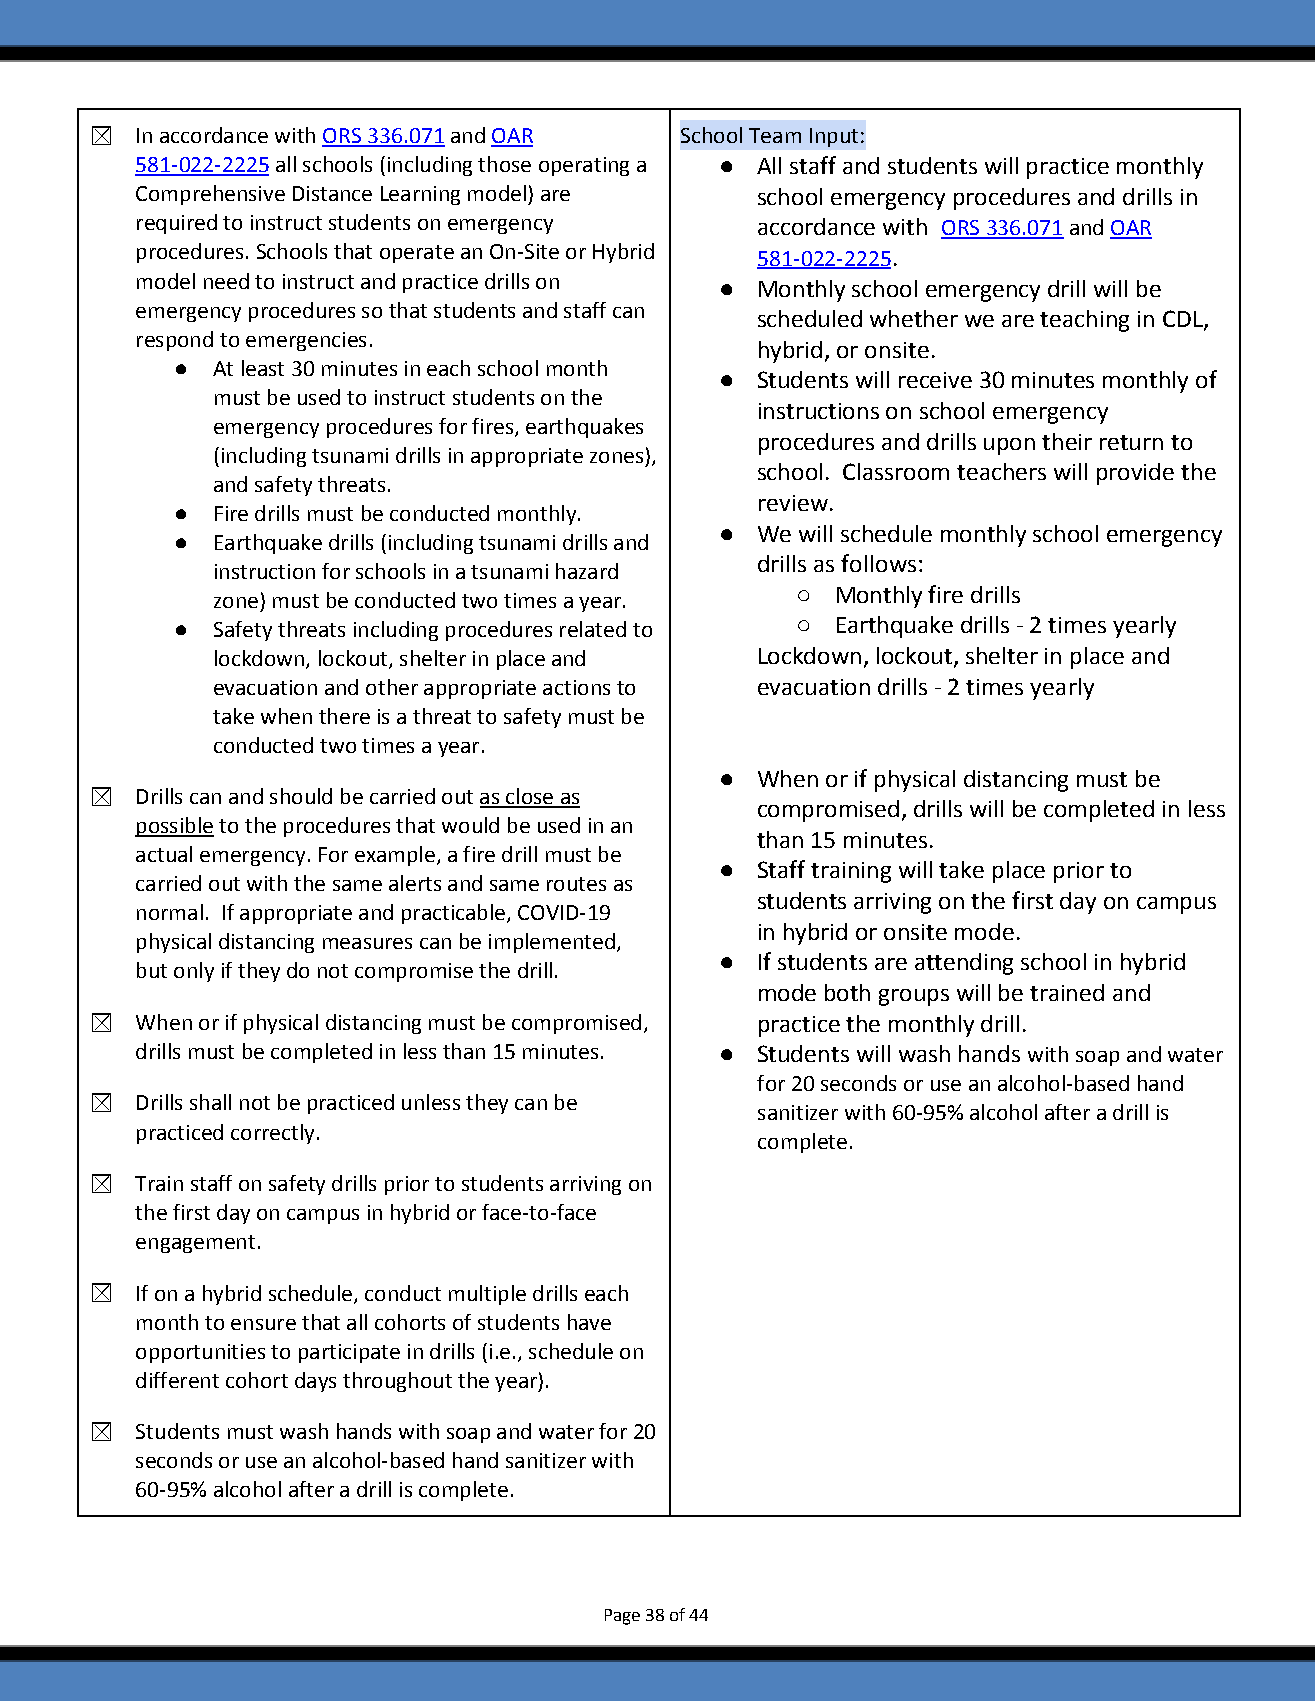  What do you see at coordinates (332, 193) in the screenshot?
I see `Distance` at bounding box center [332, 193].
